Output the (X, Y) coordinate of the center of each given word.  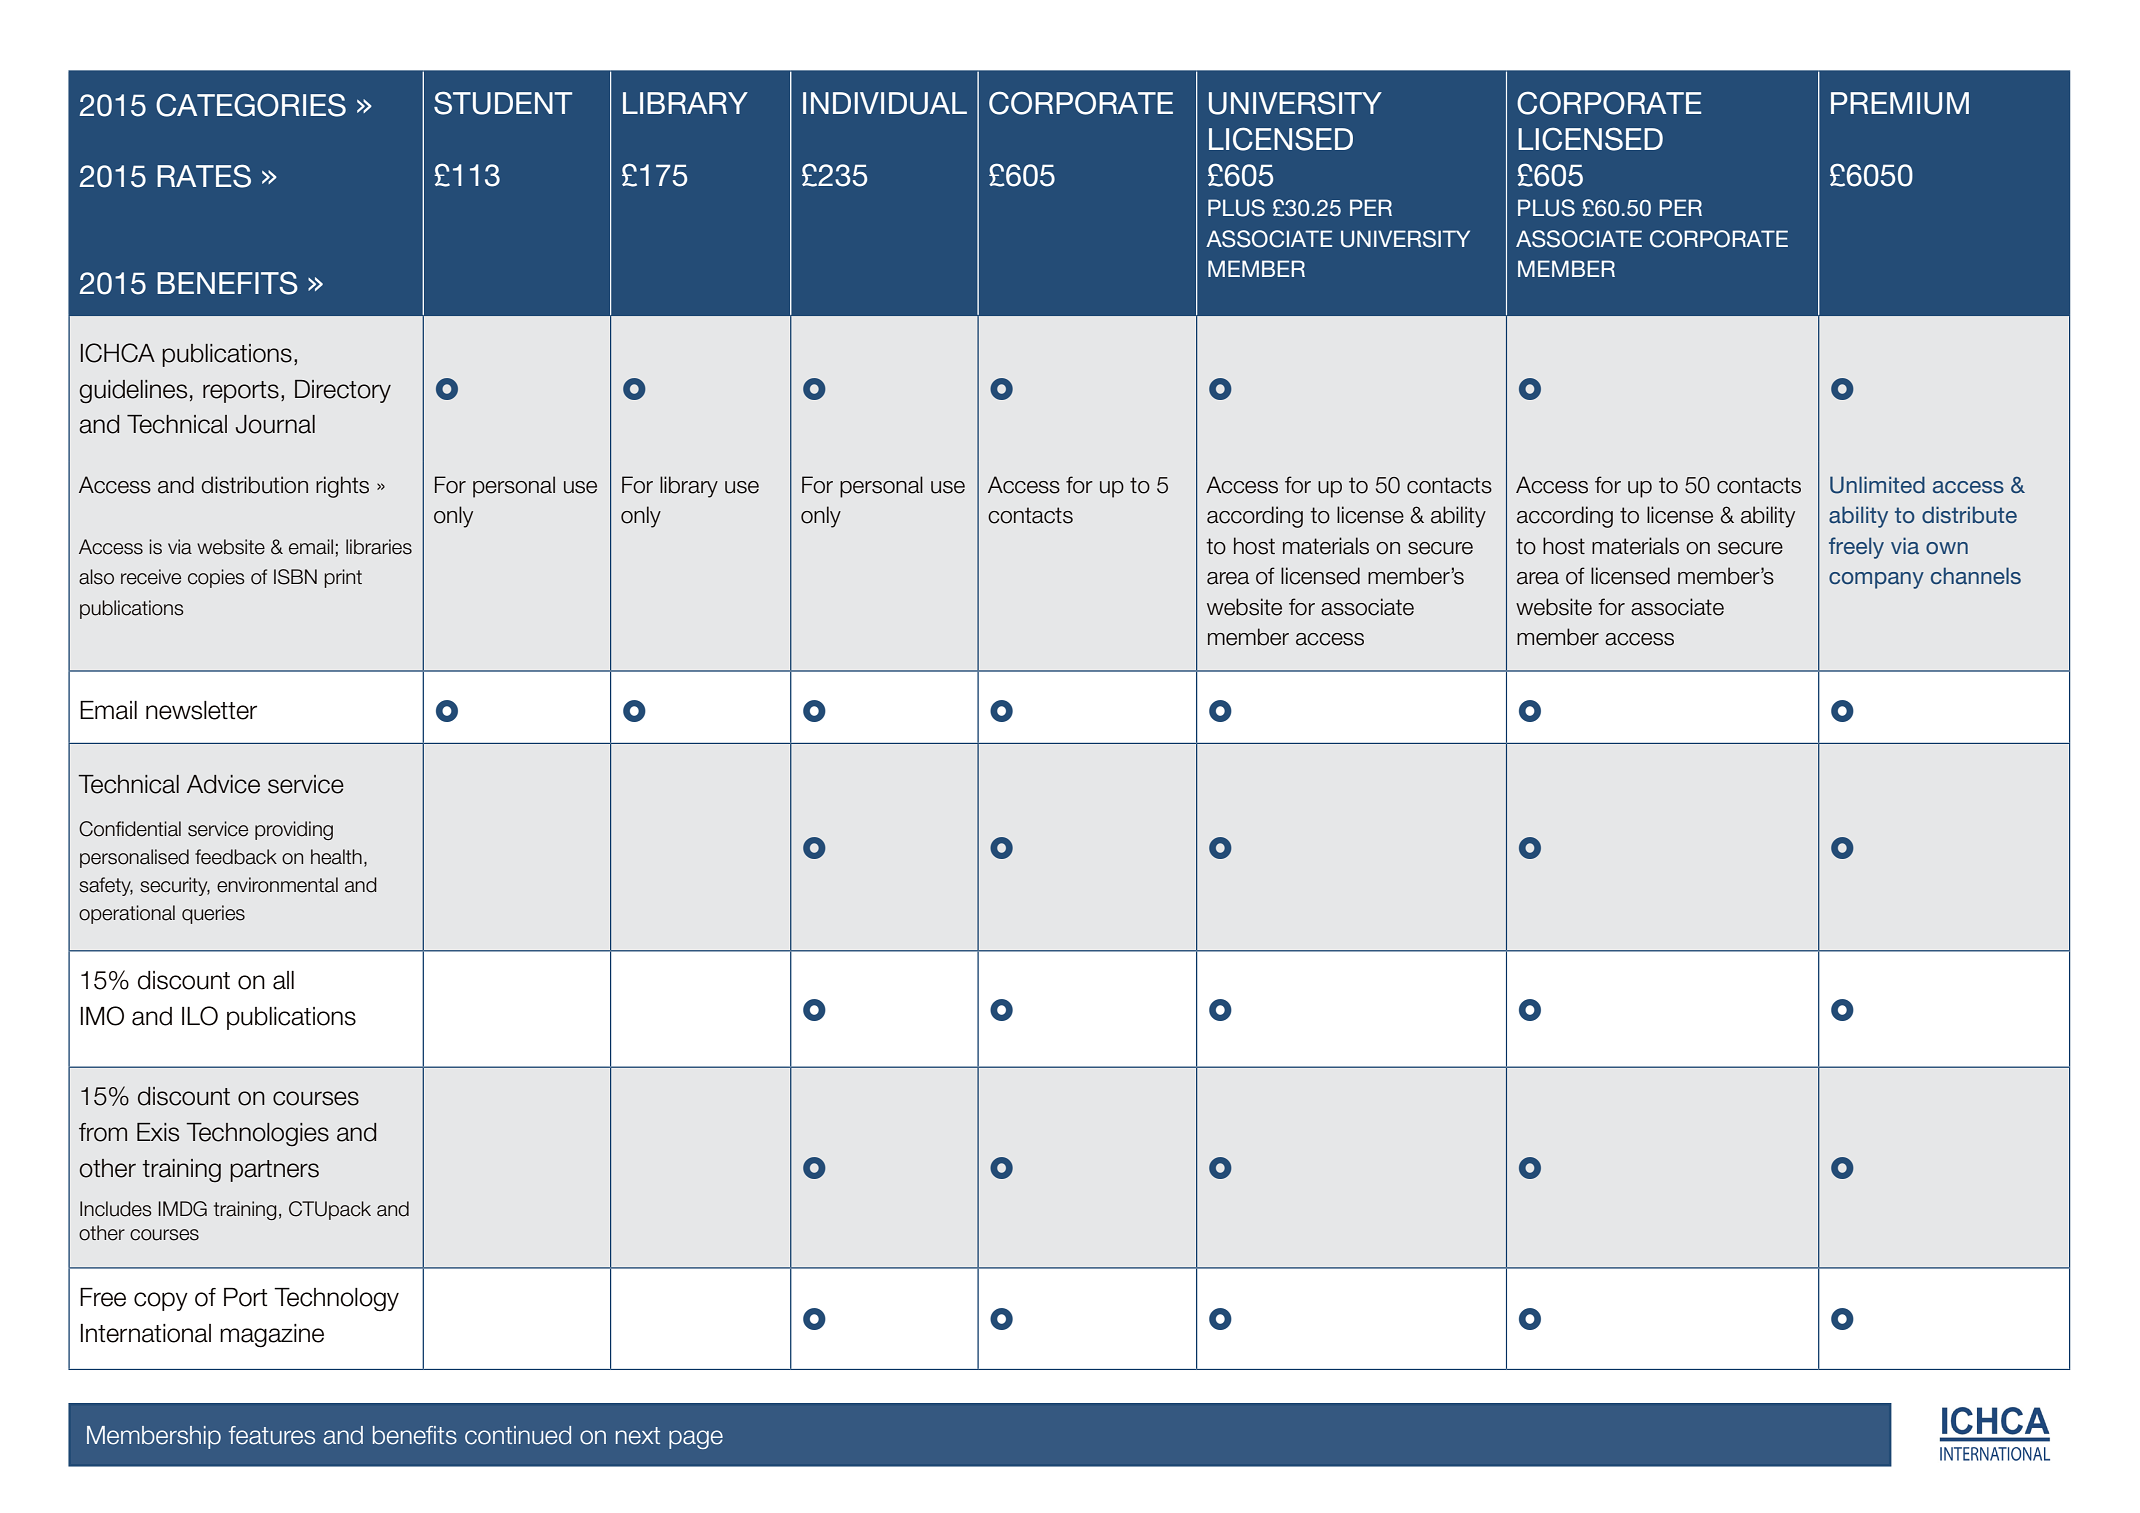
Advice (223, 784)
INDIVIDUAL (885, 103)
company (1876, 580)
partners (274, 1171)
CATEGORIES (251, 105)
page (696, 1439)
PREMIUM (1900, 103)
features (272, 1435)
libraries (379, 547)
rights (342, 487)
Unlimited (1877, 485)
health (336, 857)
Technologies (257, 1134)
